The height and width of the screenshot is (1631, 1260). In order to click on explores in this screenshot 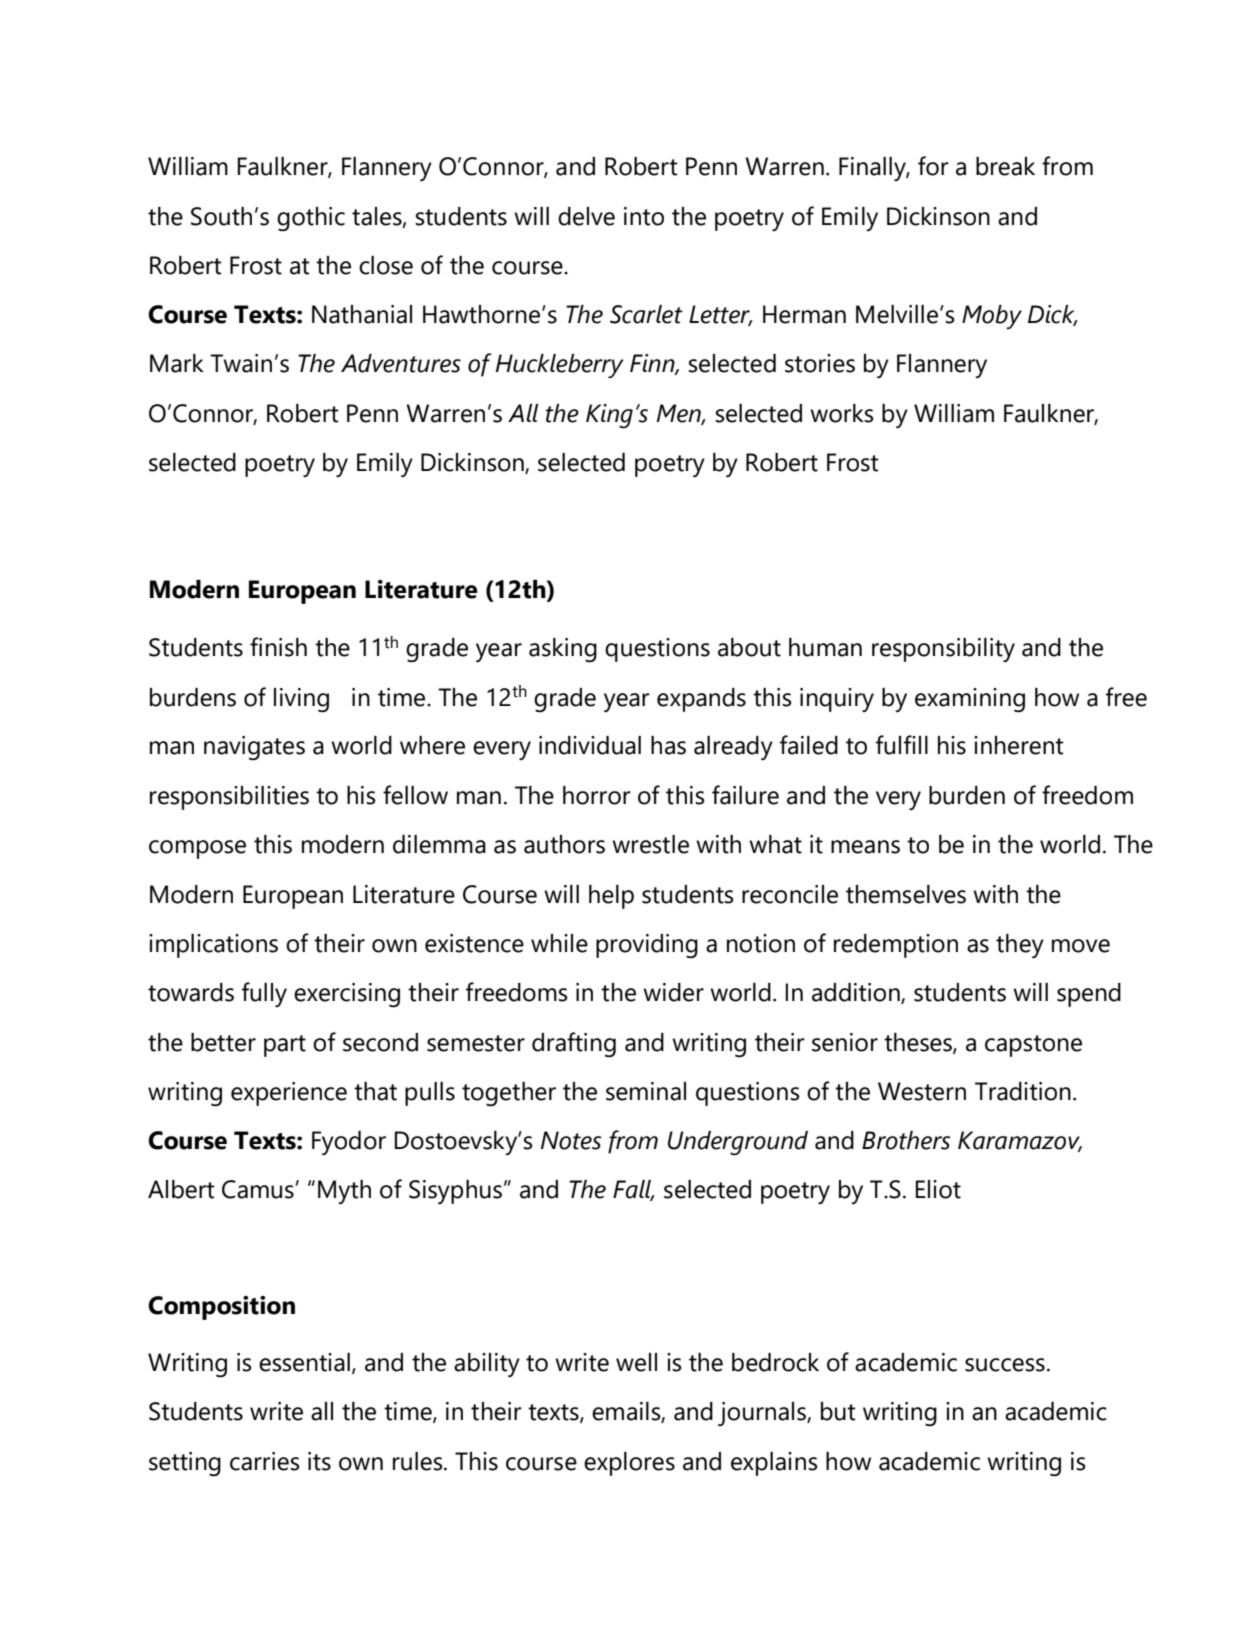, I will do `click(629, 1464)`.
